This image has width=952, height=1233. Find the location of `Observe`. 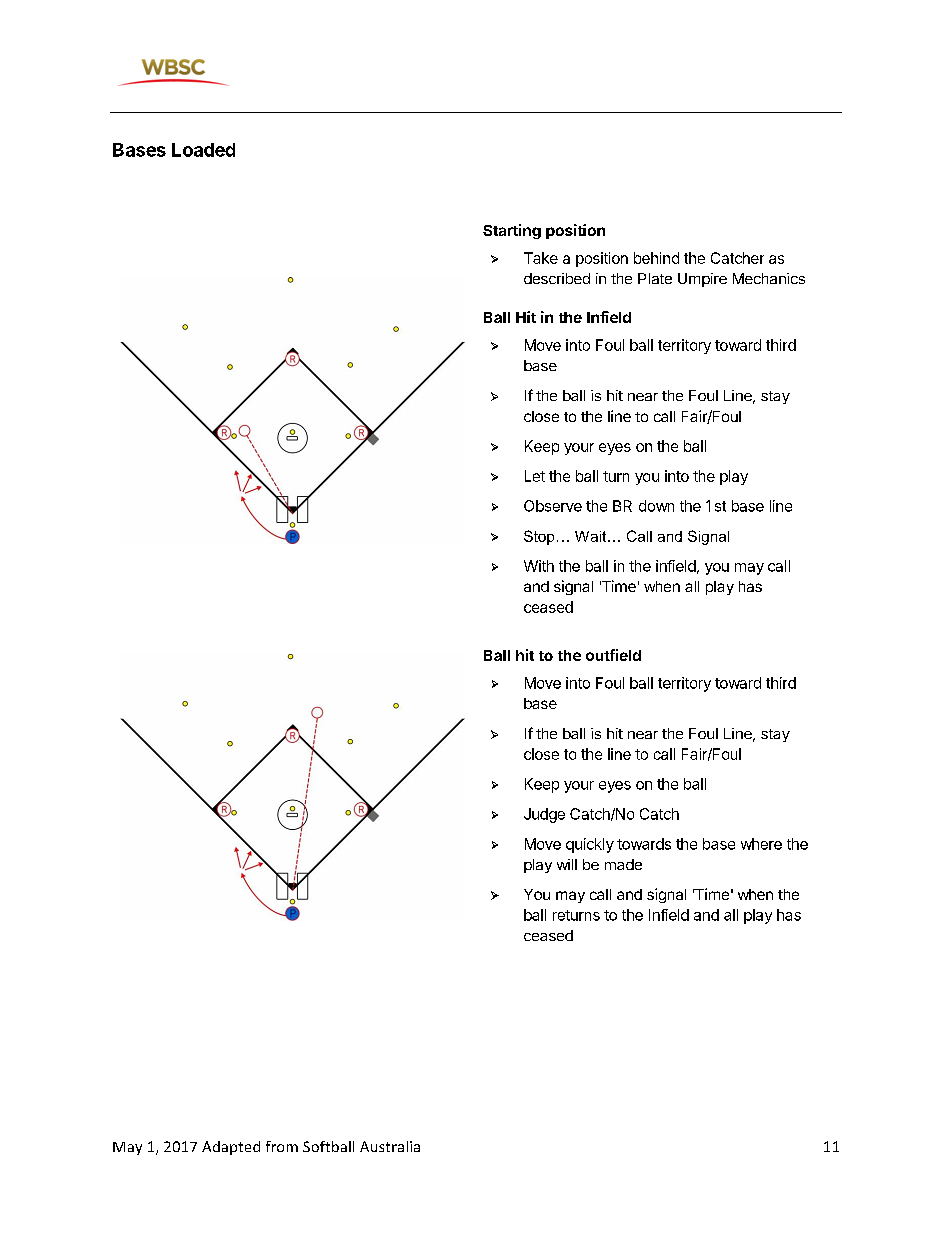

Observe is located at coordinates (553, 506).
